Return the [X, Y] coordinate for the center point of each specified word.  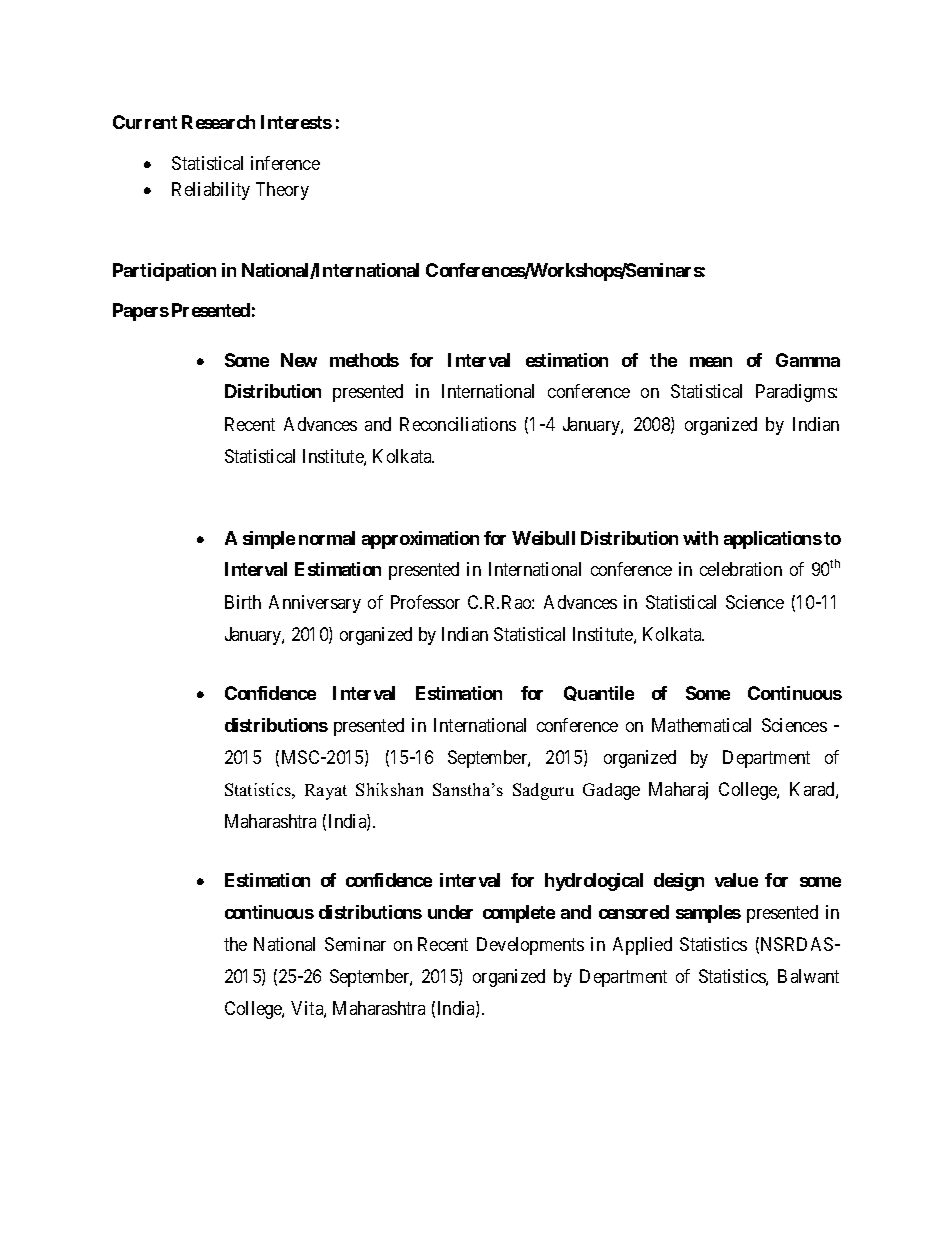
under [450, 912]
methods [364, 360]
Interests [296, 122]
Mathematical [701, 725]
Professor [425, 602]
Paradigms [796, 393]
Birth [243, 602]
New [299, 360]
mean [711, 362]
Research [218, 122]
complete [519, 914]
